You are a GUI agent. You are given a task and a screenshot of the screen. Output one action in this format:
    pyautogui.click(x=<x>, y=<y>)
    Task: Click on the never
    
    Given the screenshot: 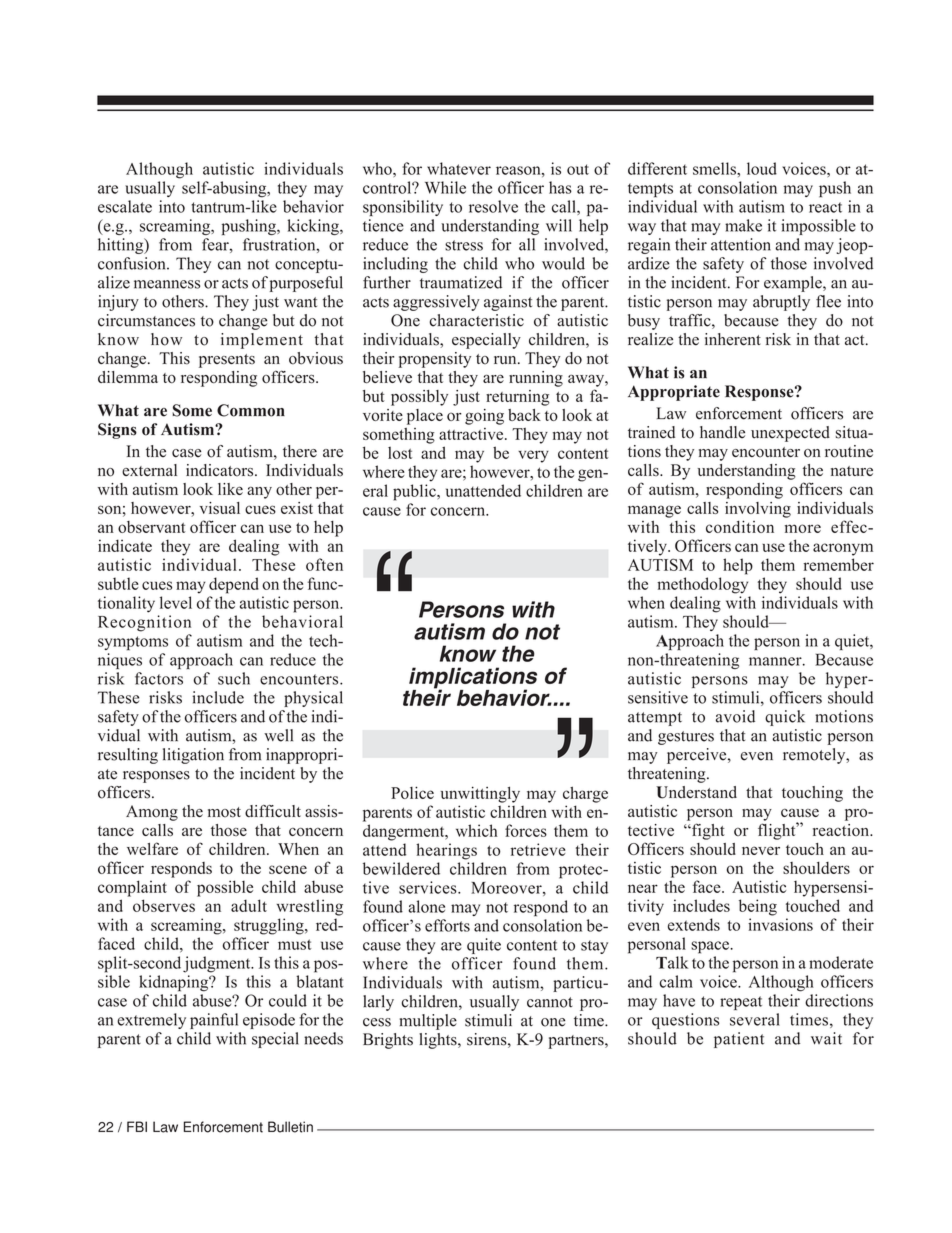 What is the action you would take?
    pyautogui.click(x=761, y=850)
